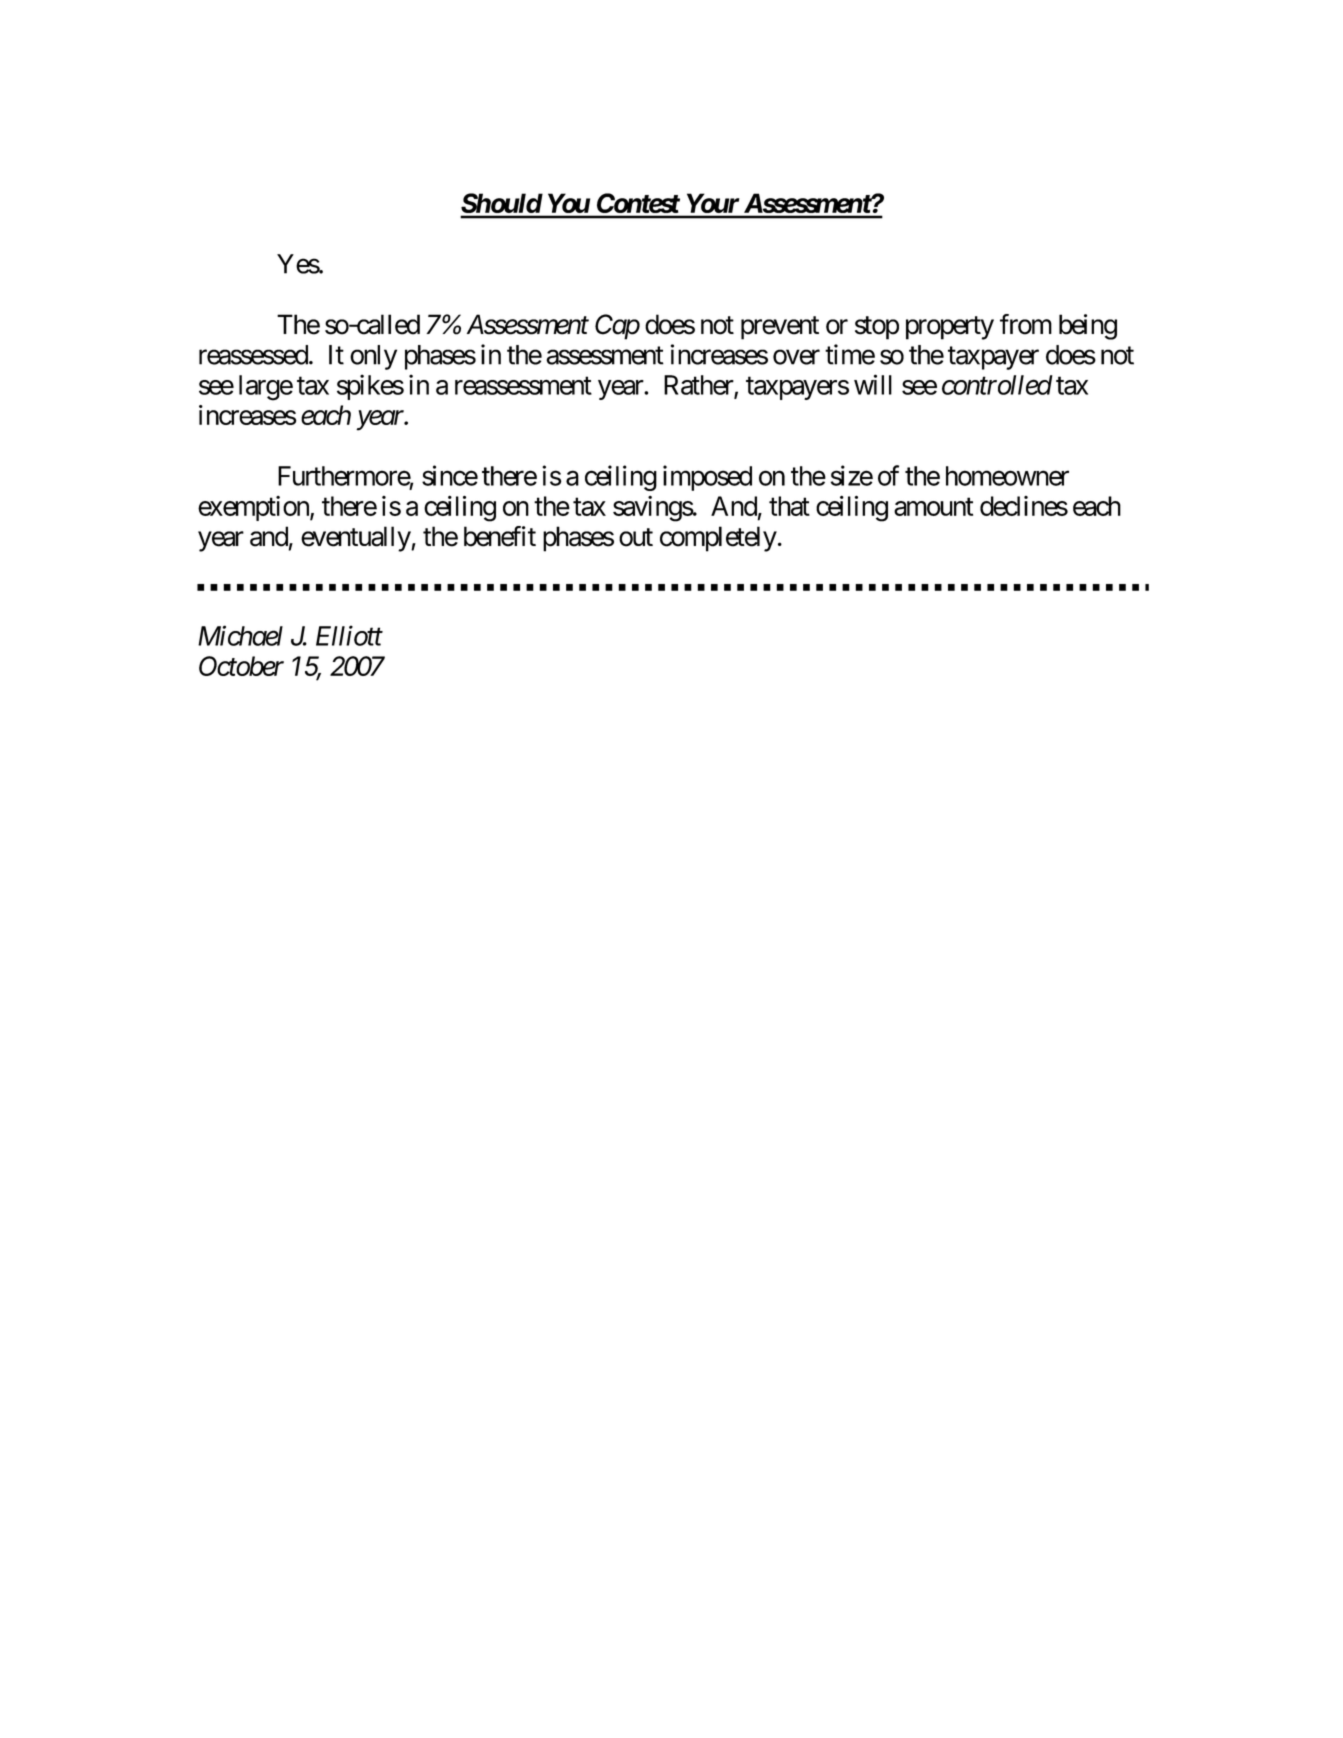 The height and width of the document is (1738, 1343). Describe the element at coordinates (356, 539) in the document. I see `eventually` at that location.
